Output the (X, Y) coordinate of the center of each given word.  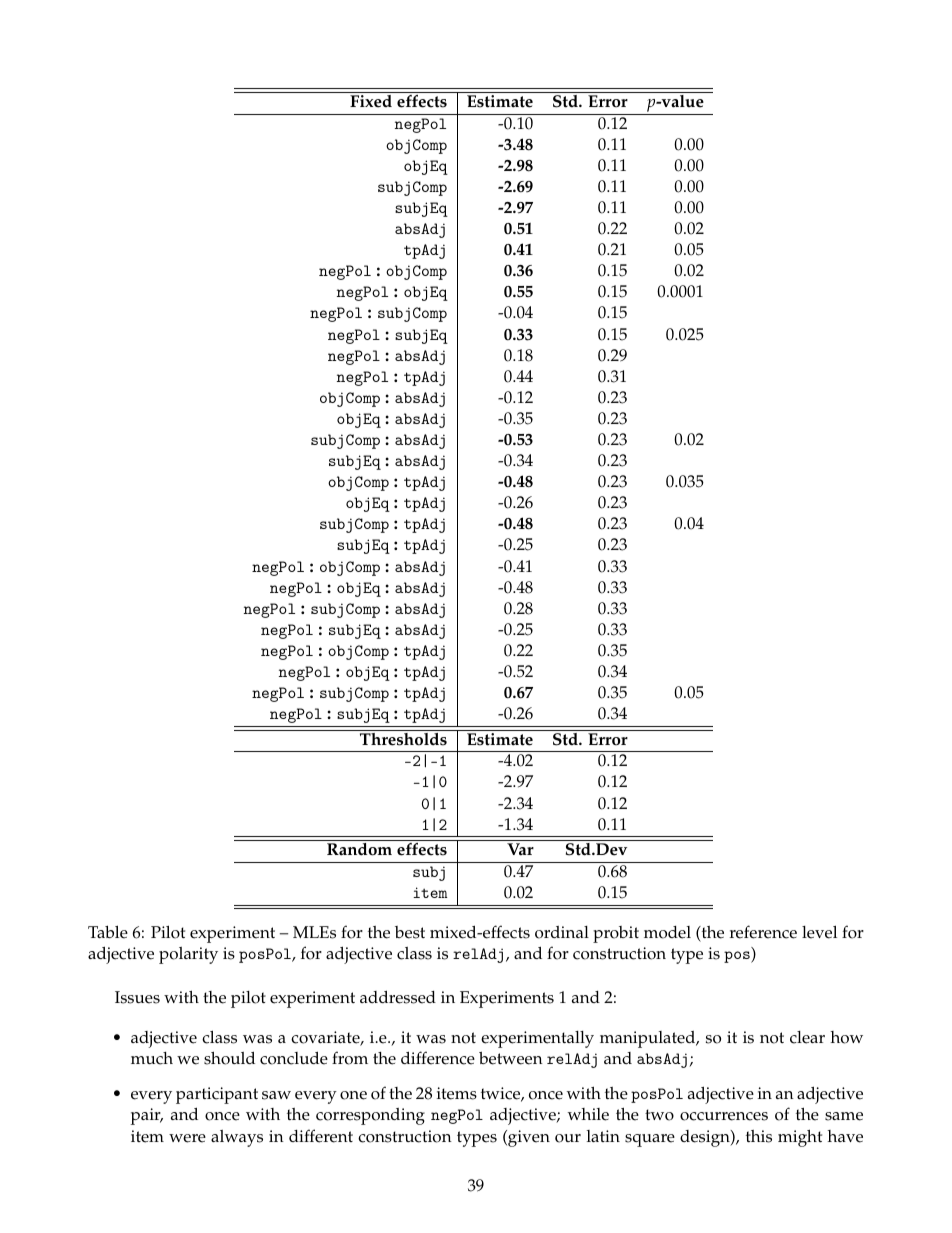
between (511, 1058)
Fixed (371, 101)
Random (359, 849)
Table (108, 932)
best (410, 932)
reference (763, 932)
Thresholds (403, 738)
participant (217, 1095)
